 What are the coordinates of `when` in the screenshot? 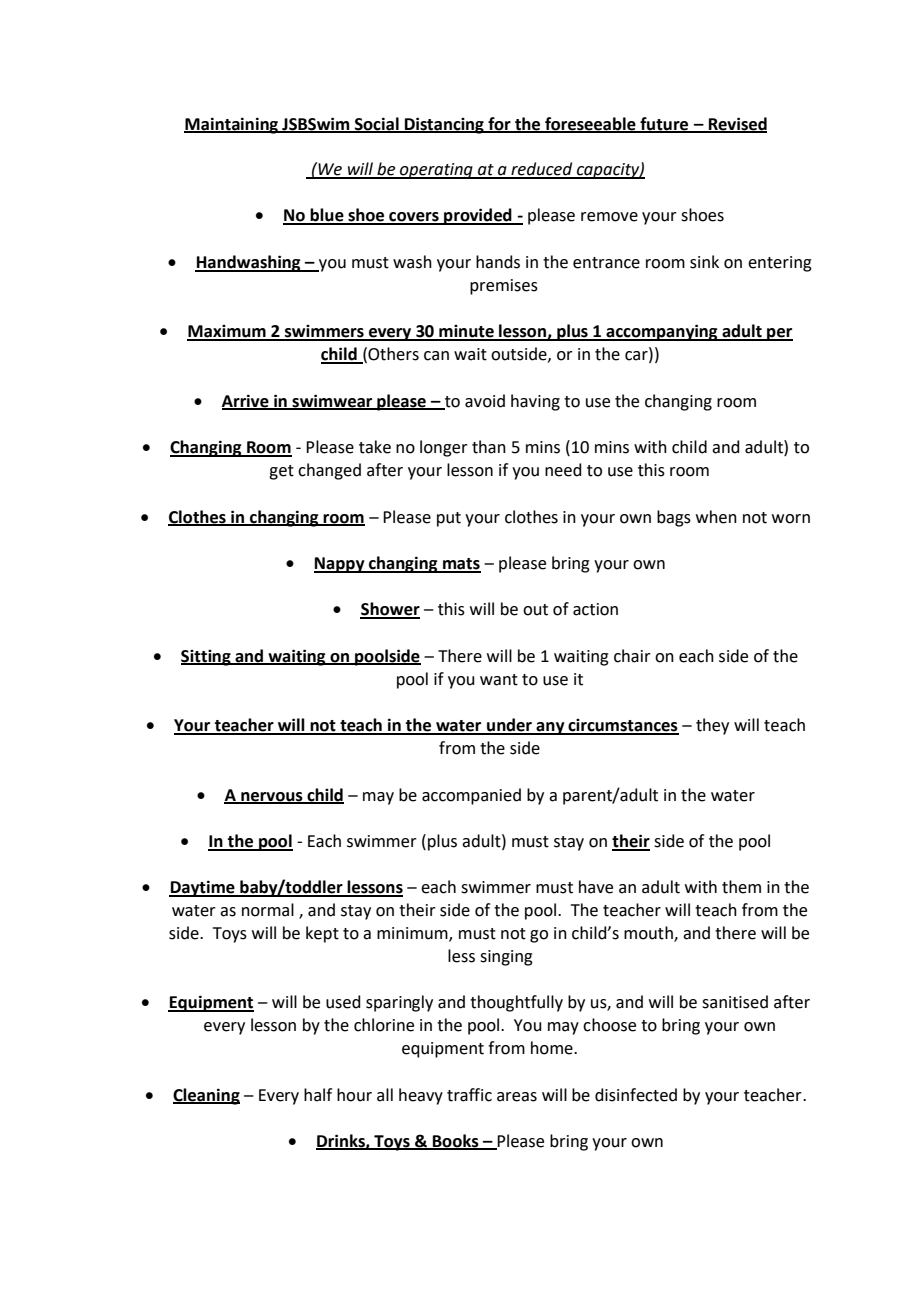 It's located at (716, 517).
